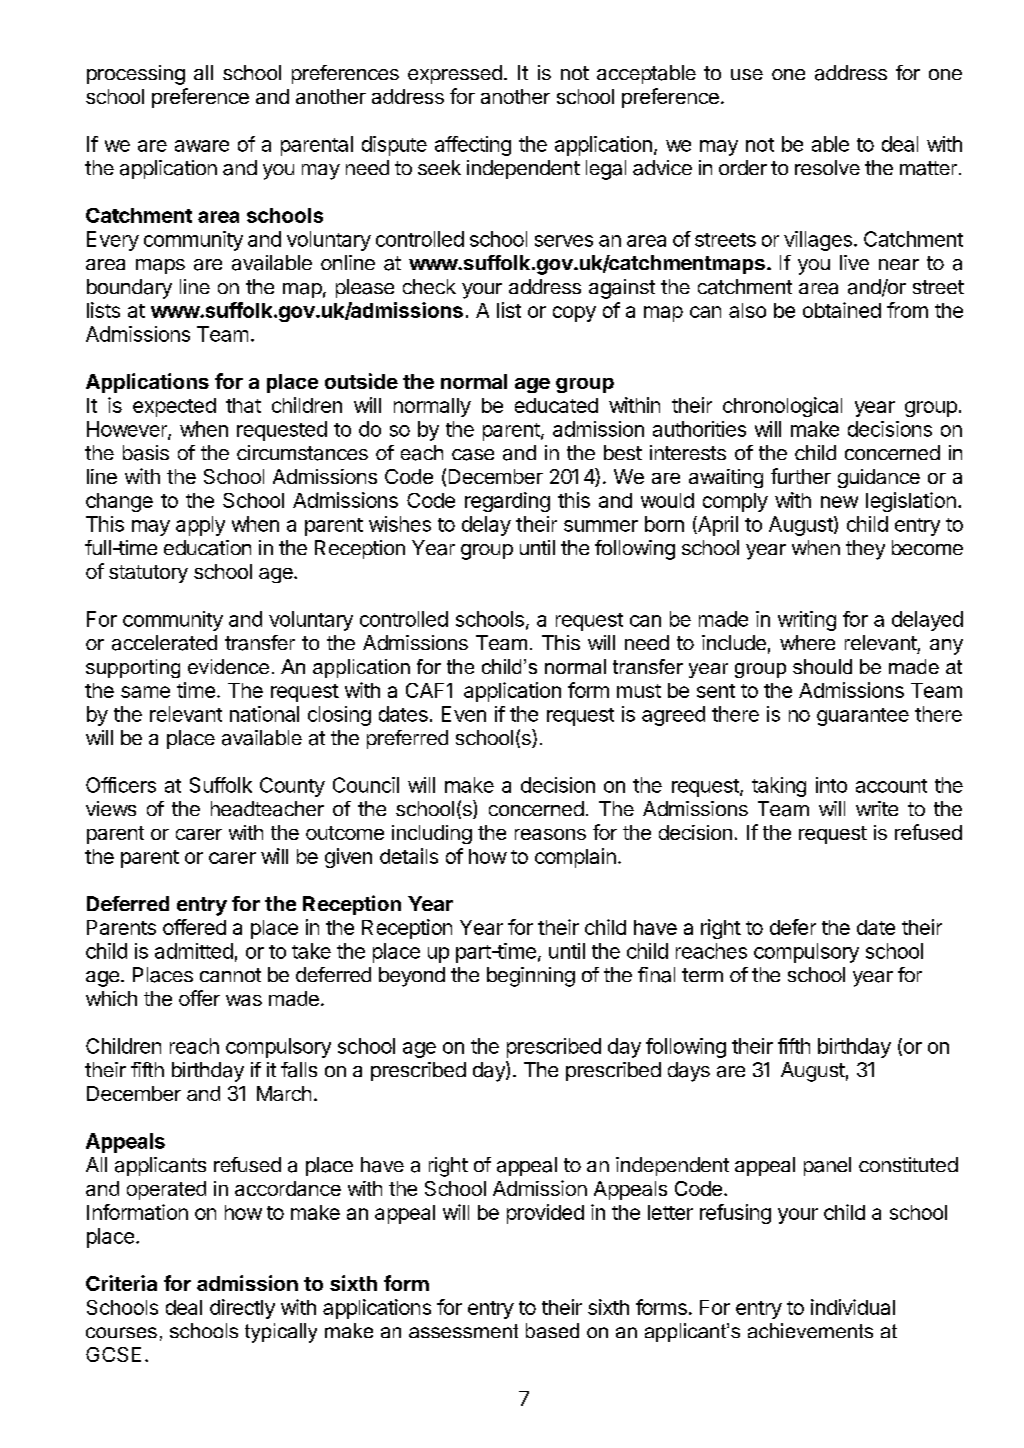 This screenshot has height=1448, width=1024. Describe the element at coordinates (552, 1330) in the screenshot. I see `based` at that location.
